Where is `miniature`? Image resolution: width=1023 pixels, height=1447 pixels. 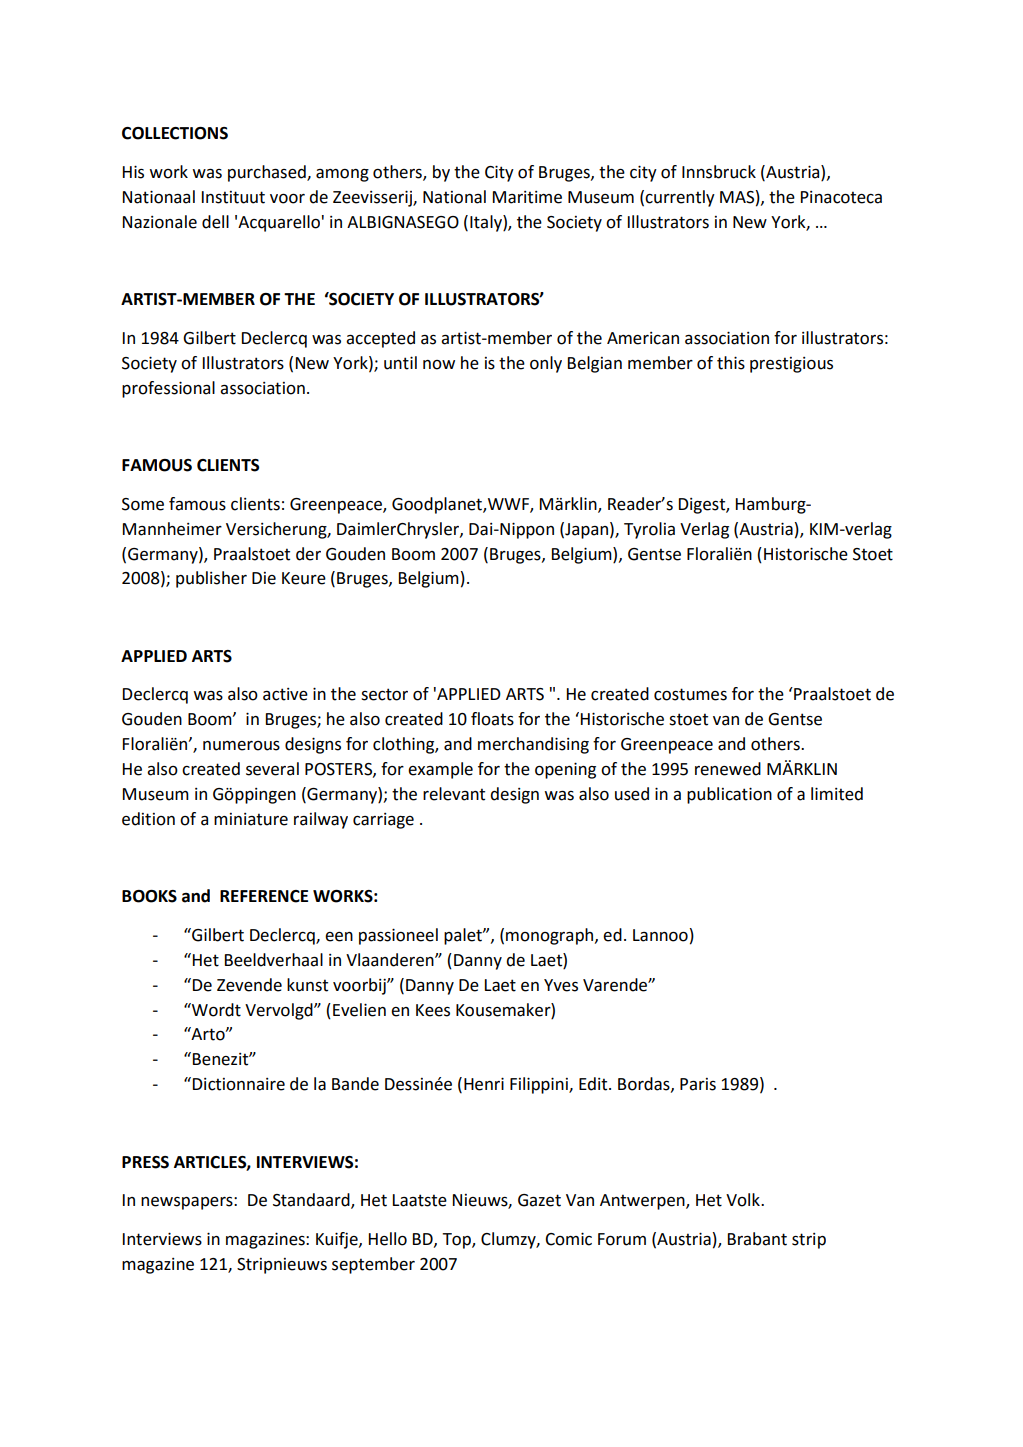
miniature is located at coordinates (251, 819).
